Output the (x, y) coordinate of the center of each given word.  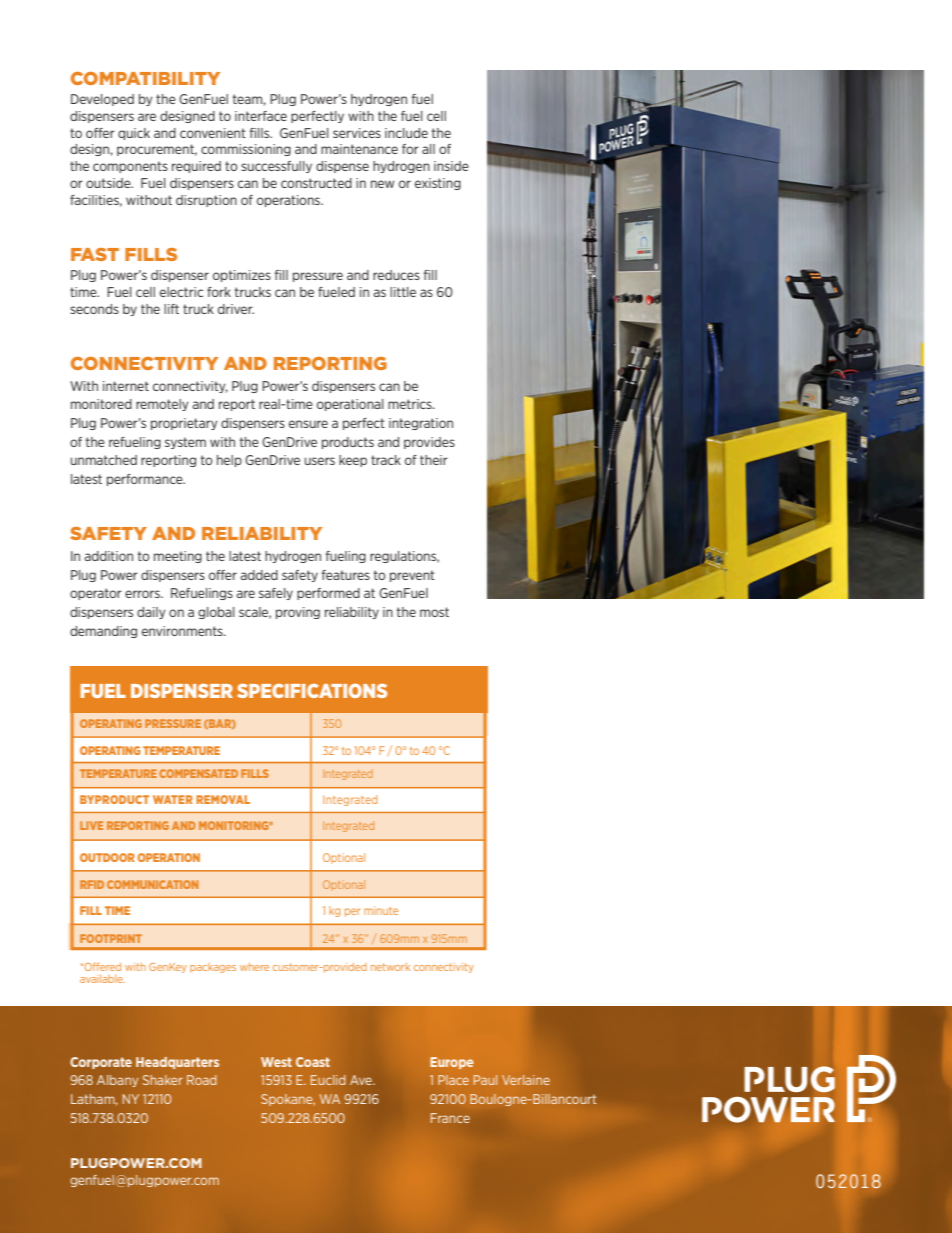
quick (134, 134)
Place (453, 1080)
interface (261, 116)
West (276, 1062)
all (428, 149)
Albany (117, 1081)
